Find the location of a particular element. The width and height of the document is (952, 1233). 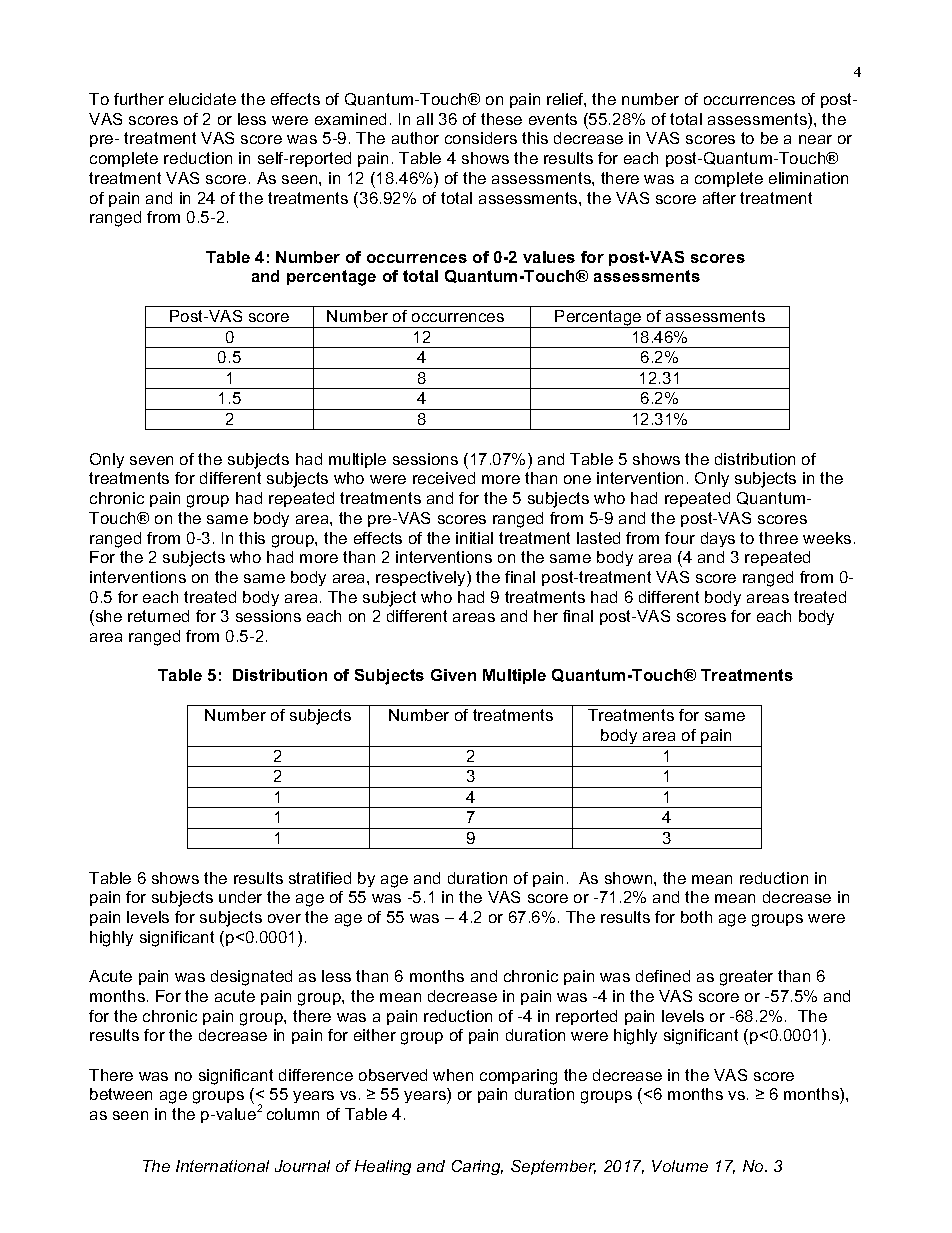

Given is located at coordinates (453, 675).
